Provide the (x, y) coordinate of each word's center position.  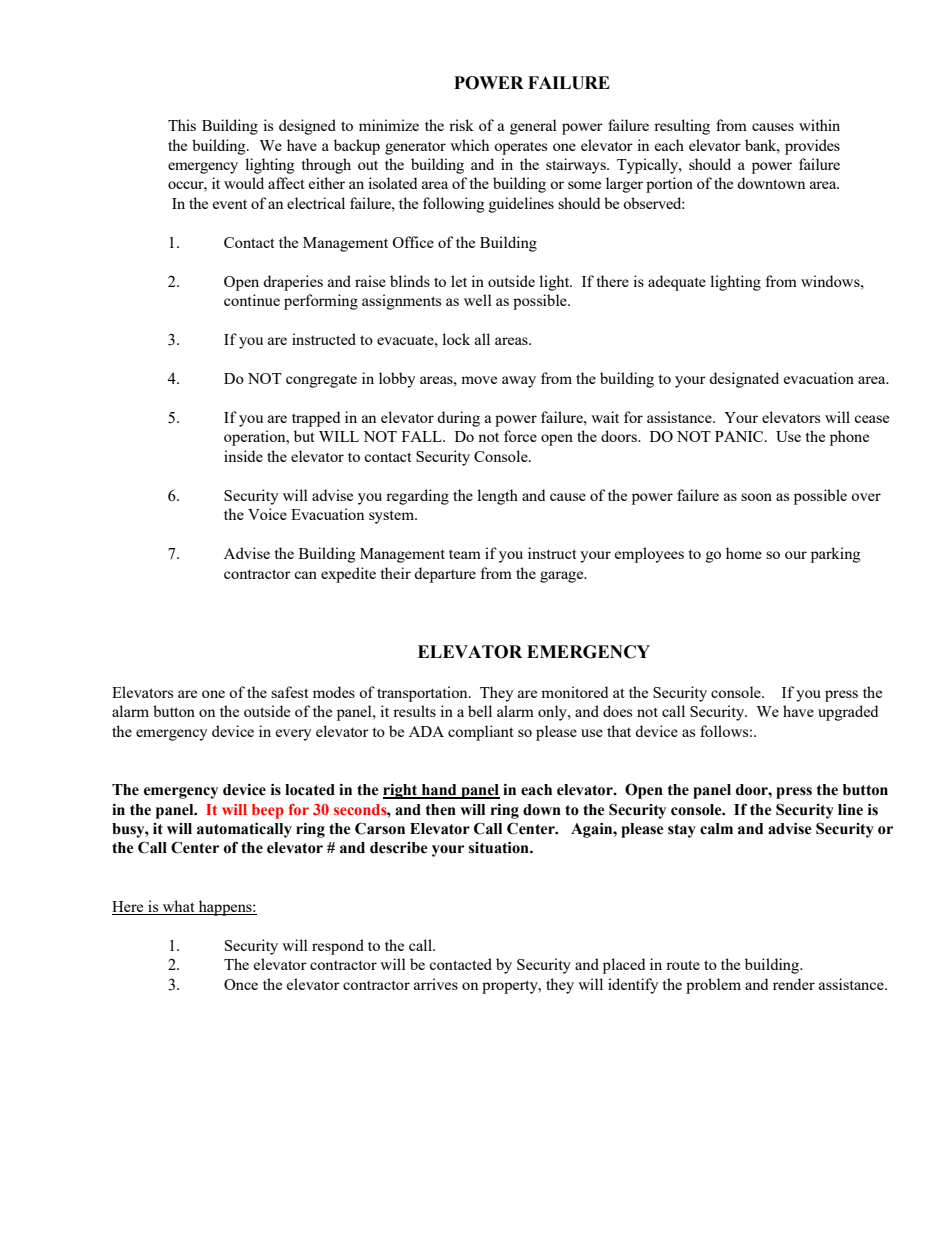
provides (812, 147)
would (244, 183)
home (744, 553)
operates (520, 148)
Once (241, 984)
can (305, 575)
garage (563, 577)
